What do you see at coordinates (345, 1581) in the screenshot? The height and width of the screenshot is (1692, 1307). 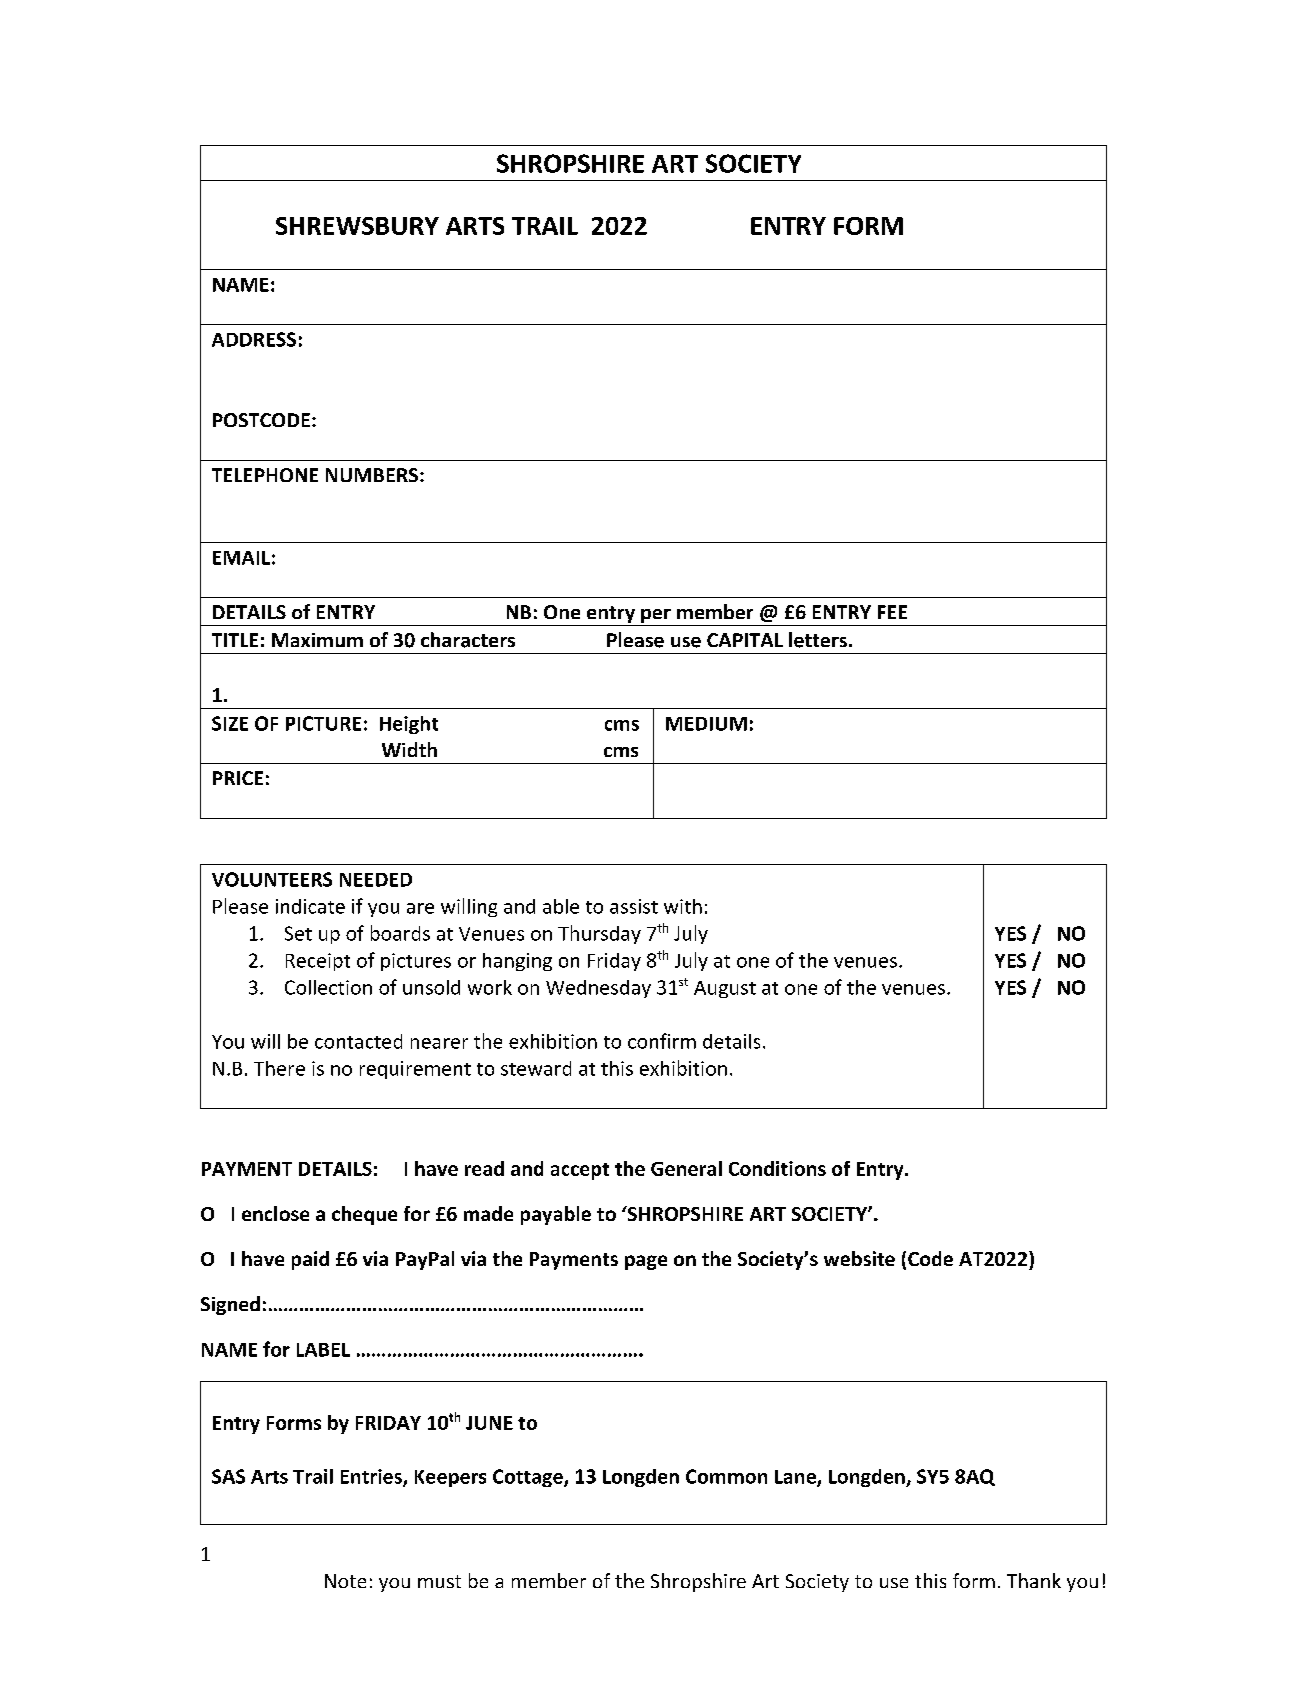 I see `Note` at bounding box center [345, 1581].
